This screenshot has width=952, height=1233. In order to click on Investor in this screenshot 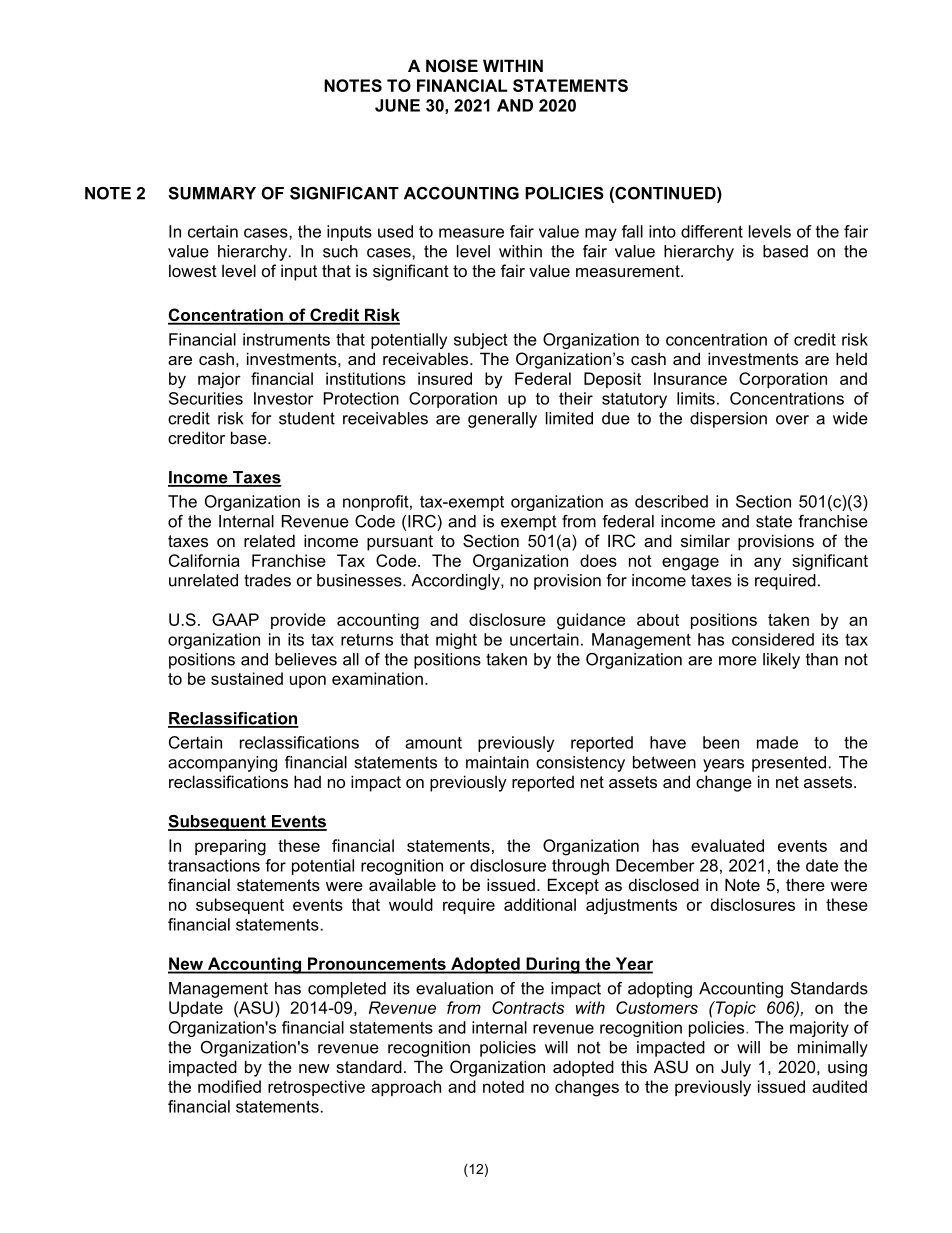, I will do `click(284, 398)`.
